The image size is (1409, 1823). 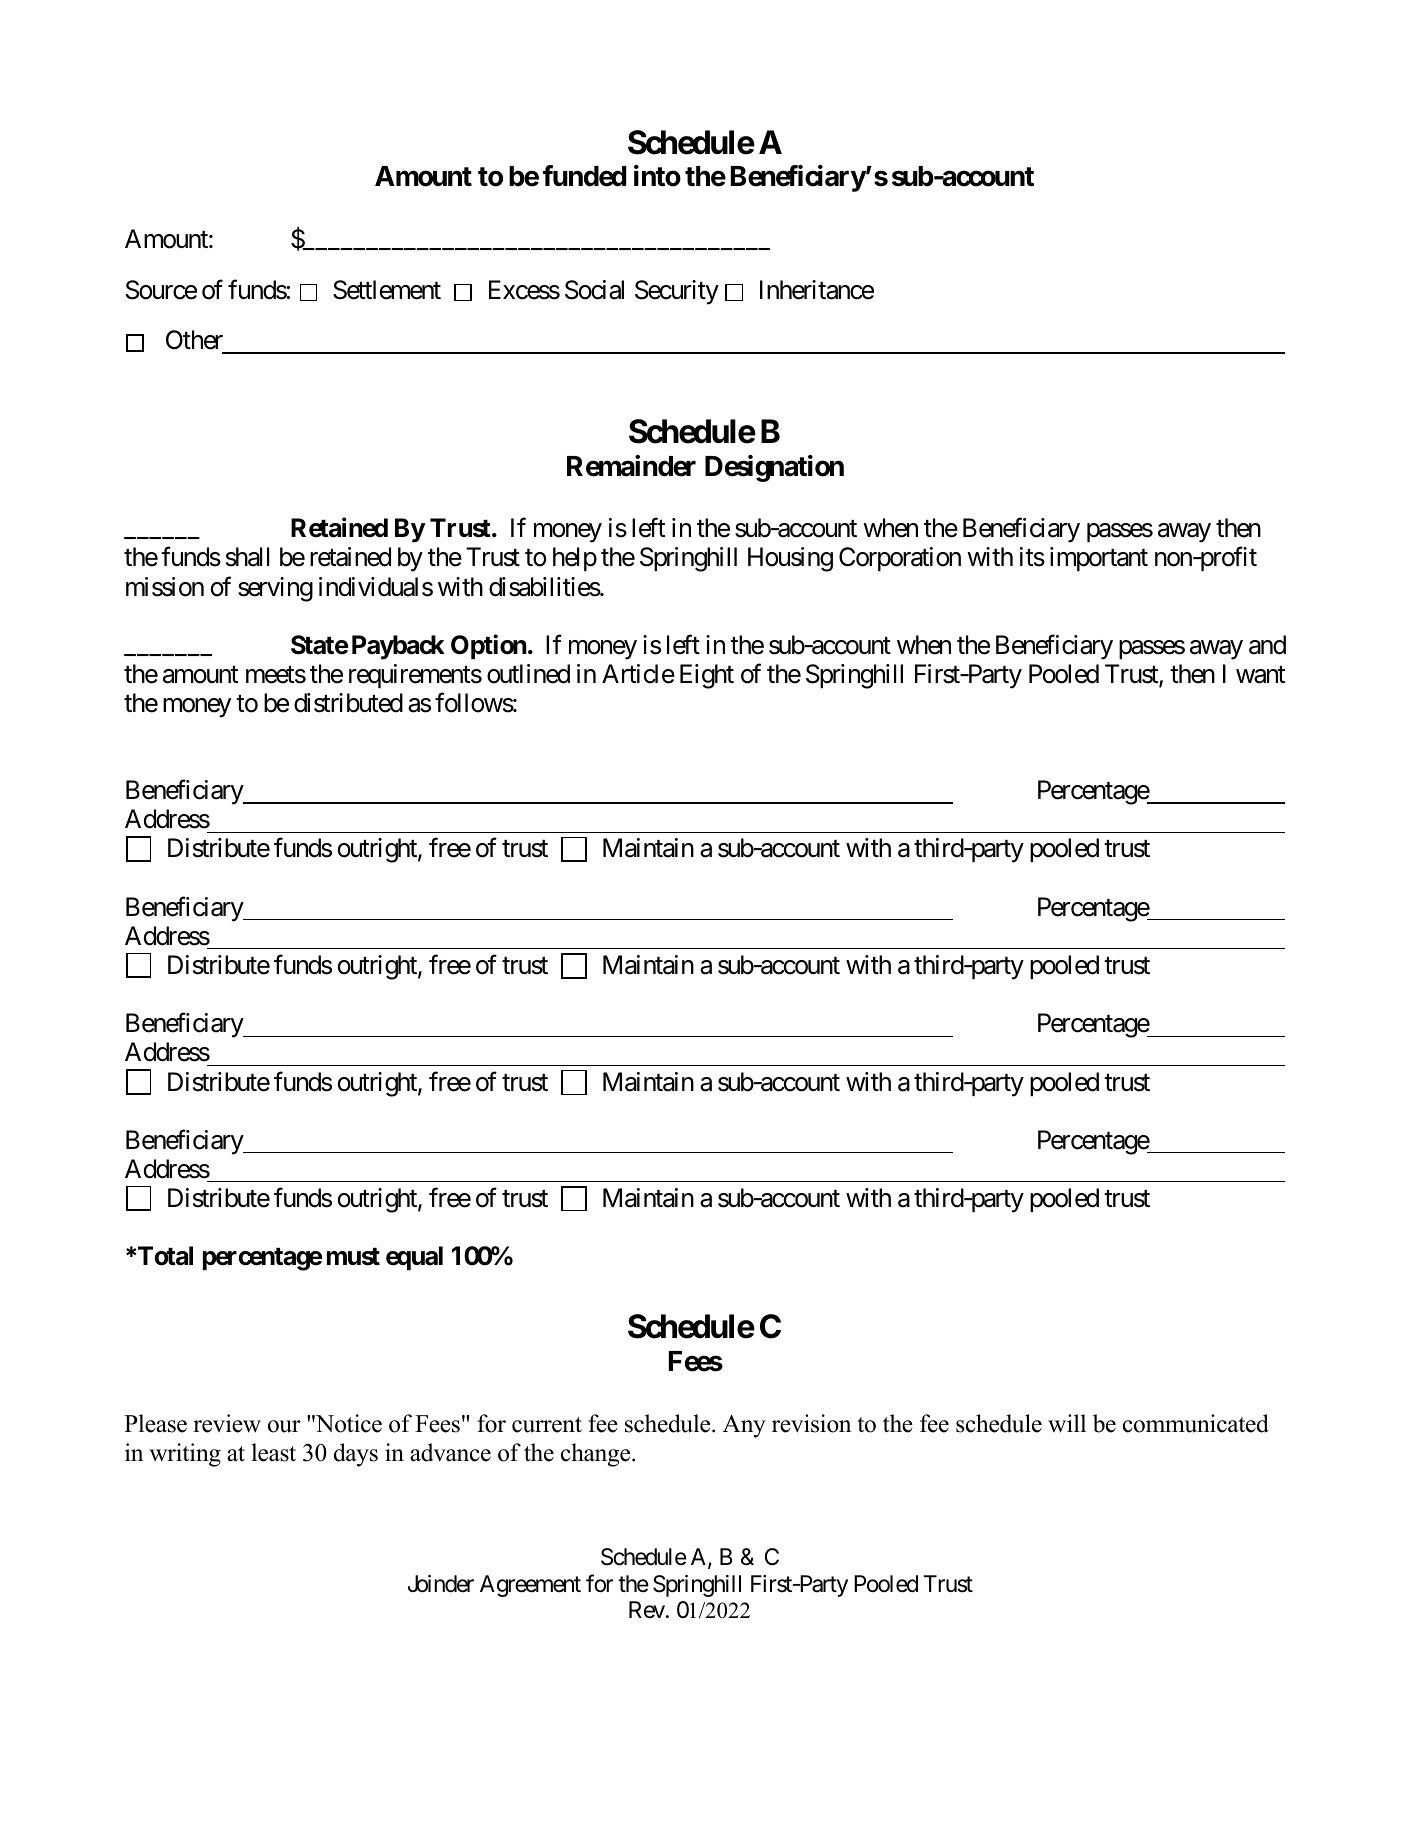 What do you see at coordinates (707, 676) in the screenshot?
I see `Eight` at bounding box center [707, 676].
